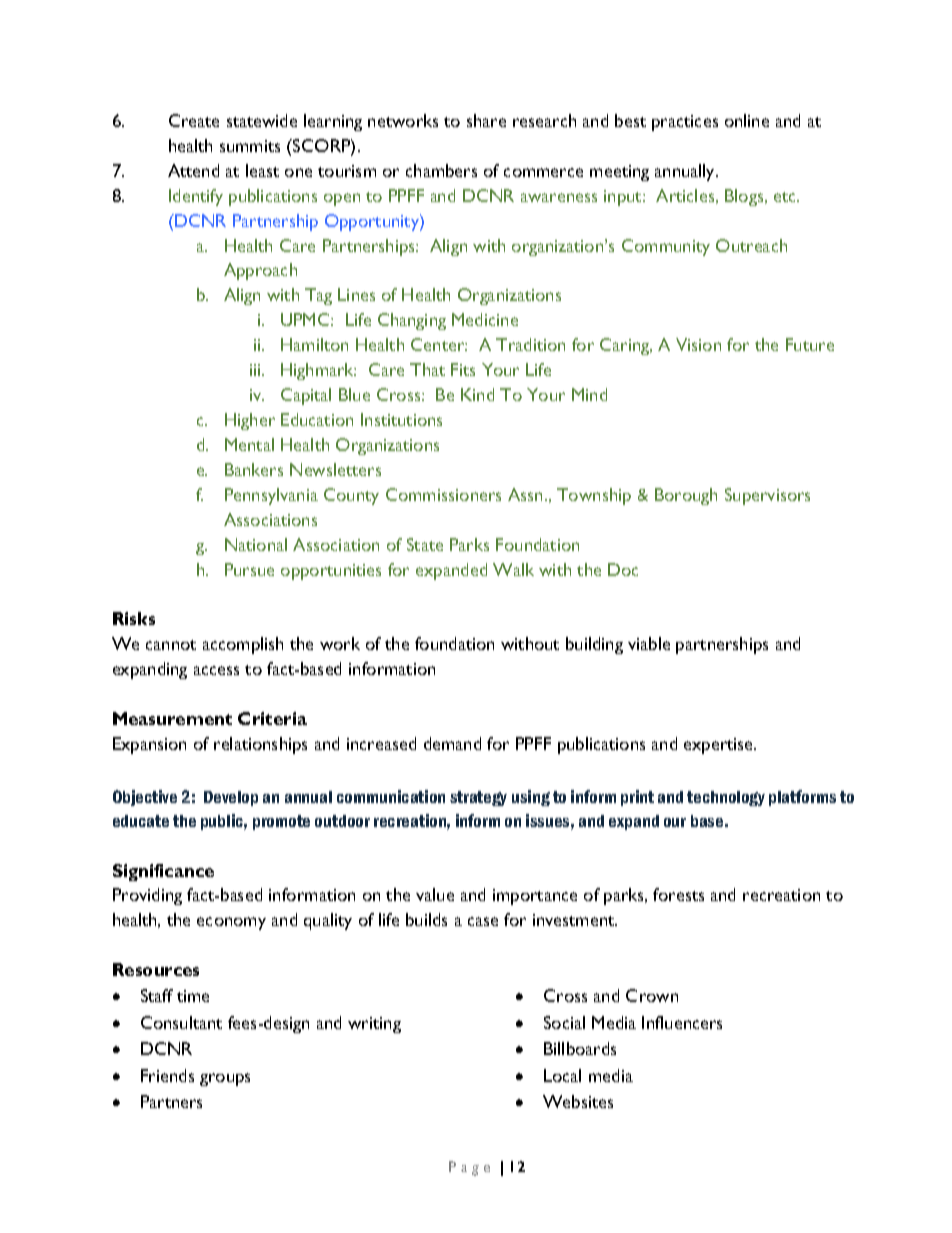 This document has height=1233, width=952. Describe the element at coordinates (250, 146) in the document. I see `summits` at that location.
